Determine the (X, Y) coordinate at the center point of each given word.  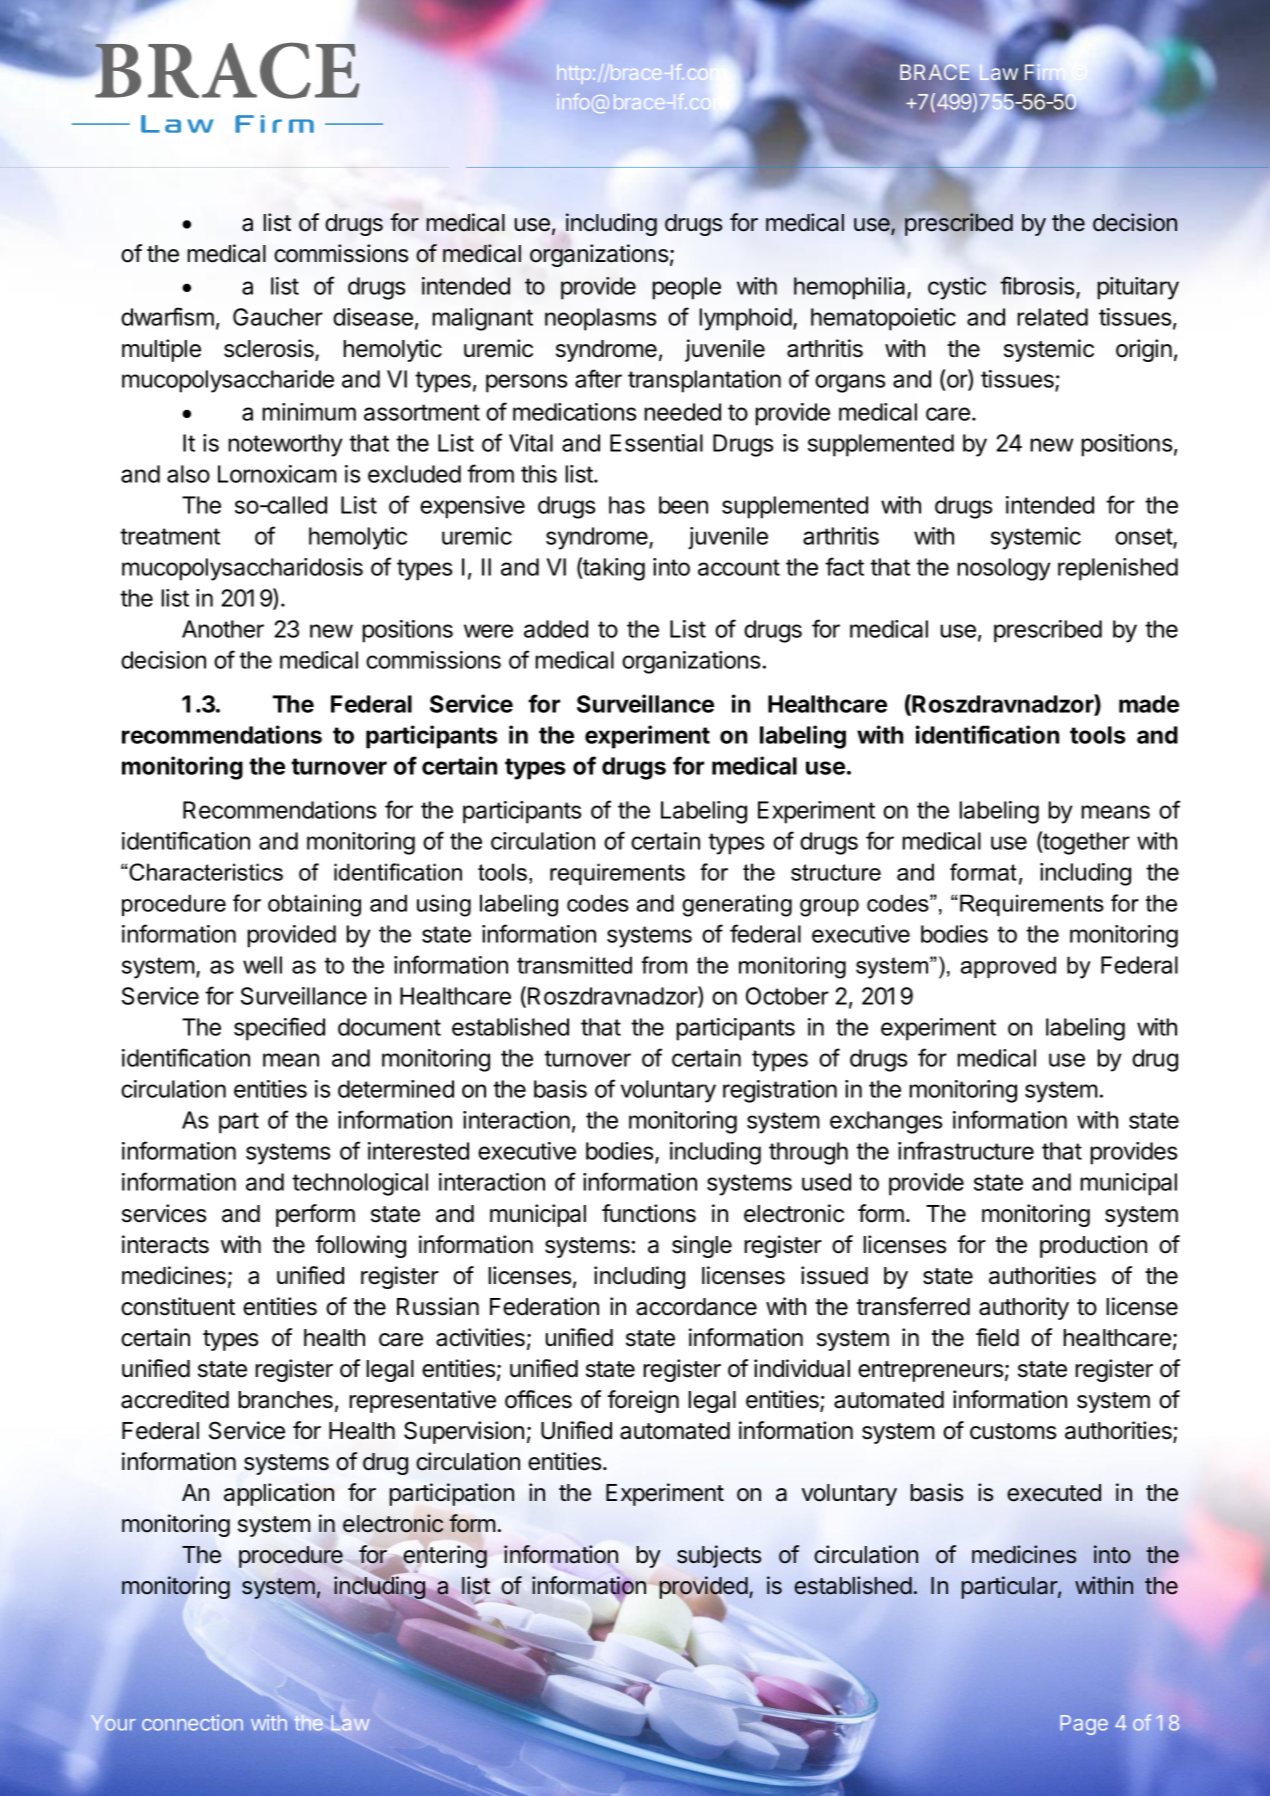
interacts (165, 1244)
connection (192, 1722)
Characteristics (205, 872)
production (1093, 1246)
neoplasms (600, 319)
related (1052, 317)
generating (737, 905)
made (1149, 704)
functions (649, 1213)
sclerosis (270, 349)
